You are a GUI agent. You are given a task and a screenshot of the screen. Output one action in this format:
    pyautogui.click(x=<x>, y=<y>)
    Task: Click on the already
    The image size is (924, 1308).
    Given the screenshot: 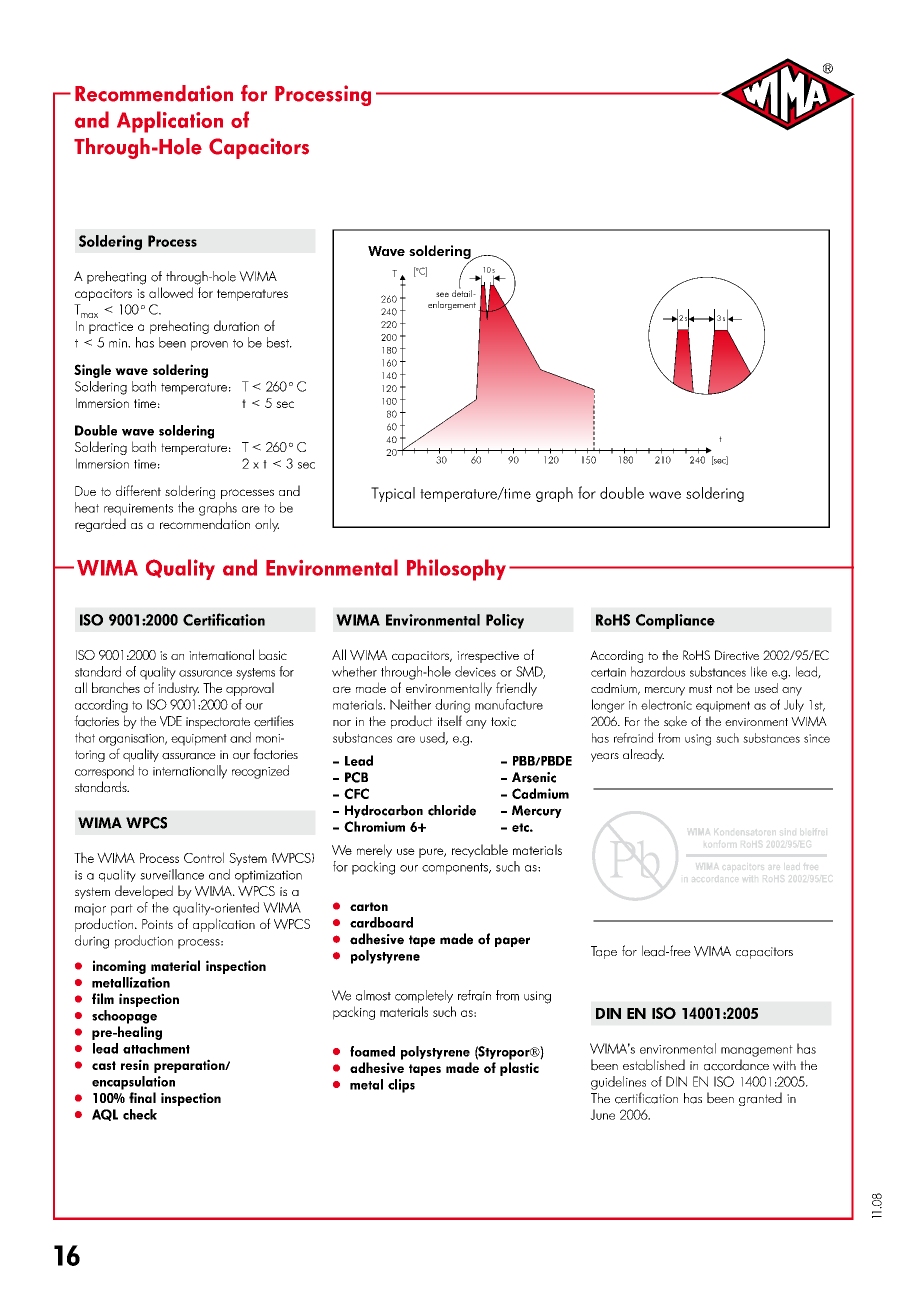 What is the action you would take?
    pyautogui.click(x=643, y=755)
